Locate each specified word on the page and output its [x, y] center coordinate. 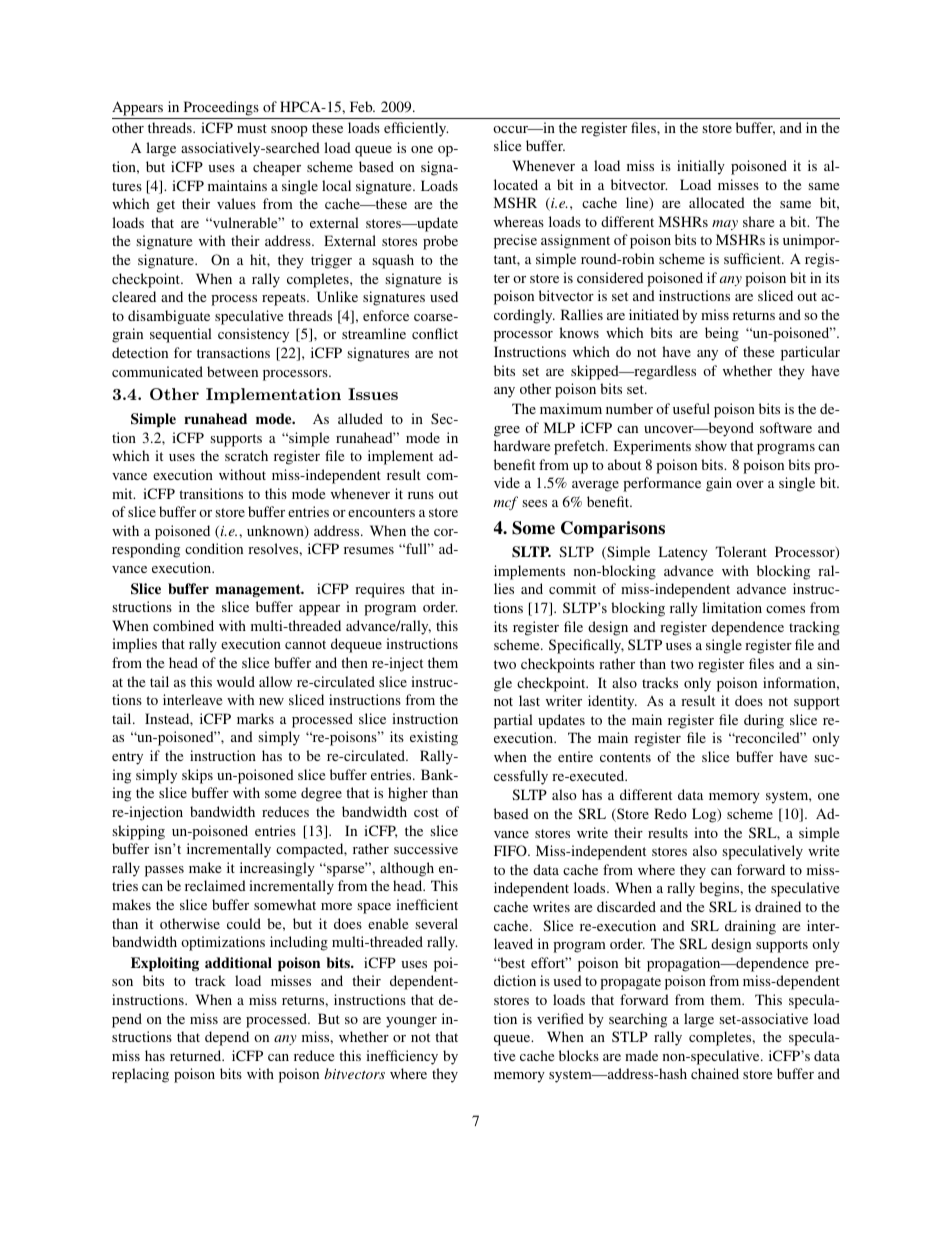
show [711, 445]
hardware [522, 445]
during [764, 721]
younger [411, 1022]
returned [197, 1055]
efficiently [416, 129]
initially [701, 167]
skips [197, 776]
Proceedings [221, 108]
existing [434, 738]
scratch [246, 455]
